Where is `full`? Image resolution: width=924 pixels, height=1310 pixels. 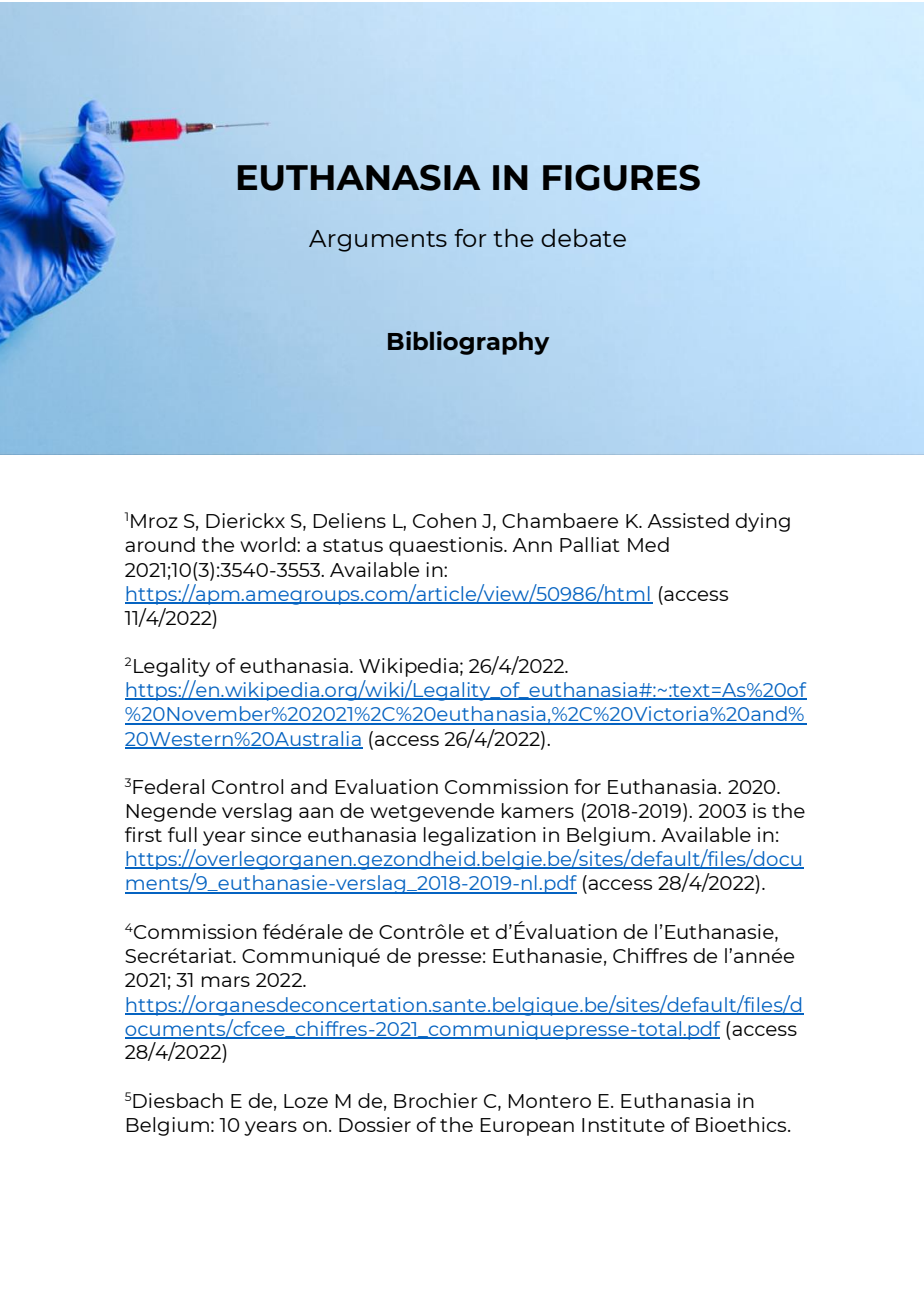 full is located at coordinates (182, 834).
